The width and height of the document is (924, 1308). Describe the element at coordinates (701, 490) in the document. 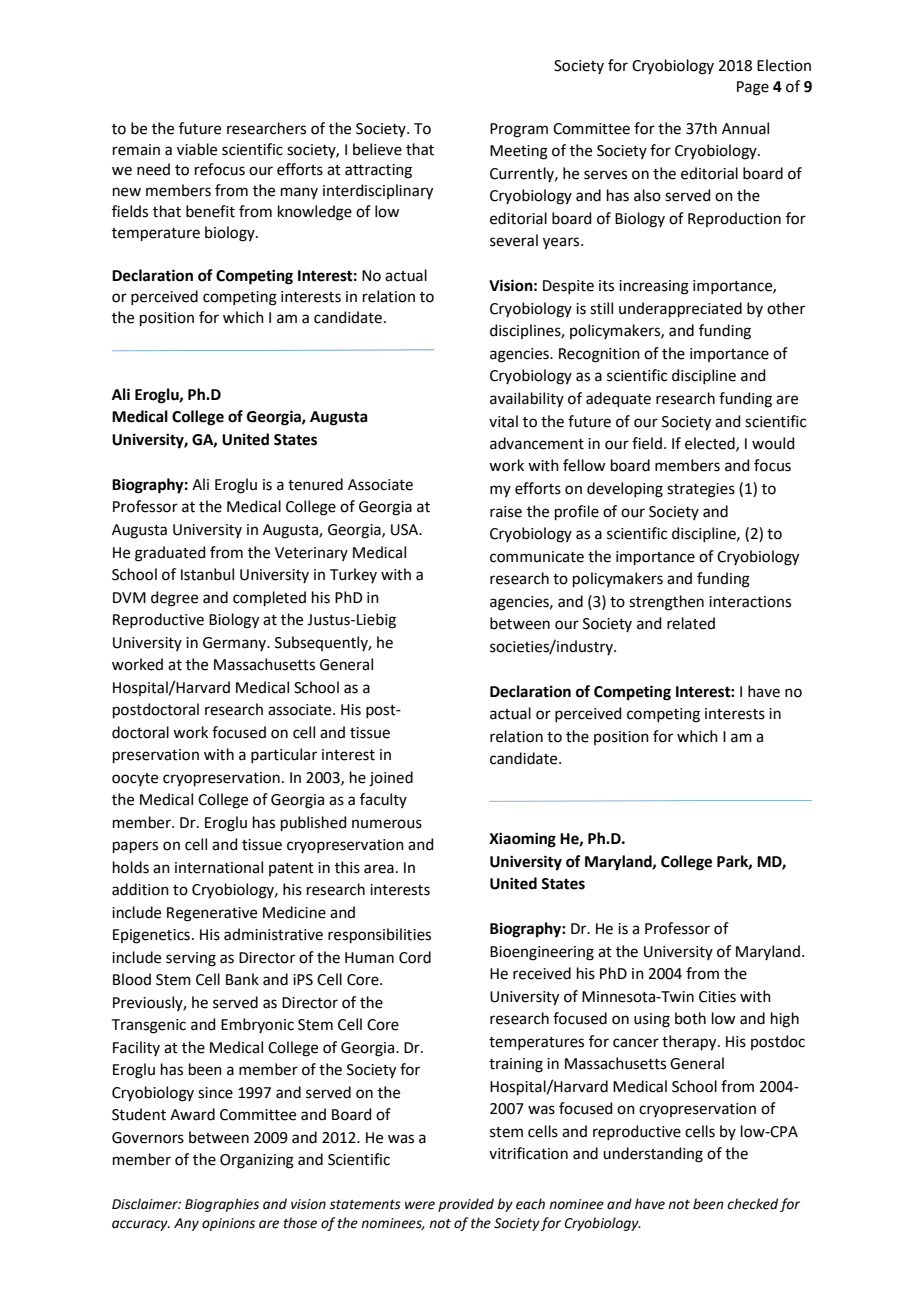

I see `strategies` at that location.
